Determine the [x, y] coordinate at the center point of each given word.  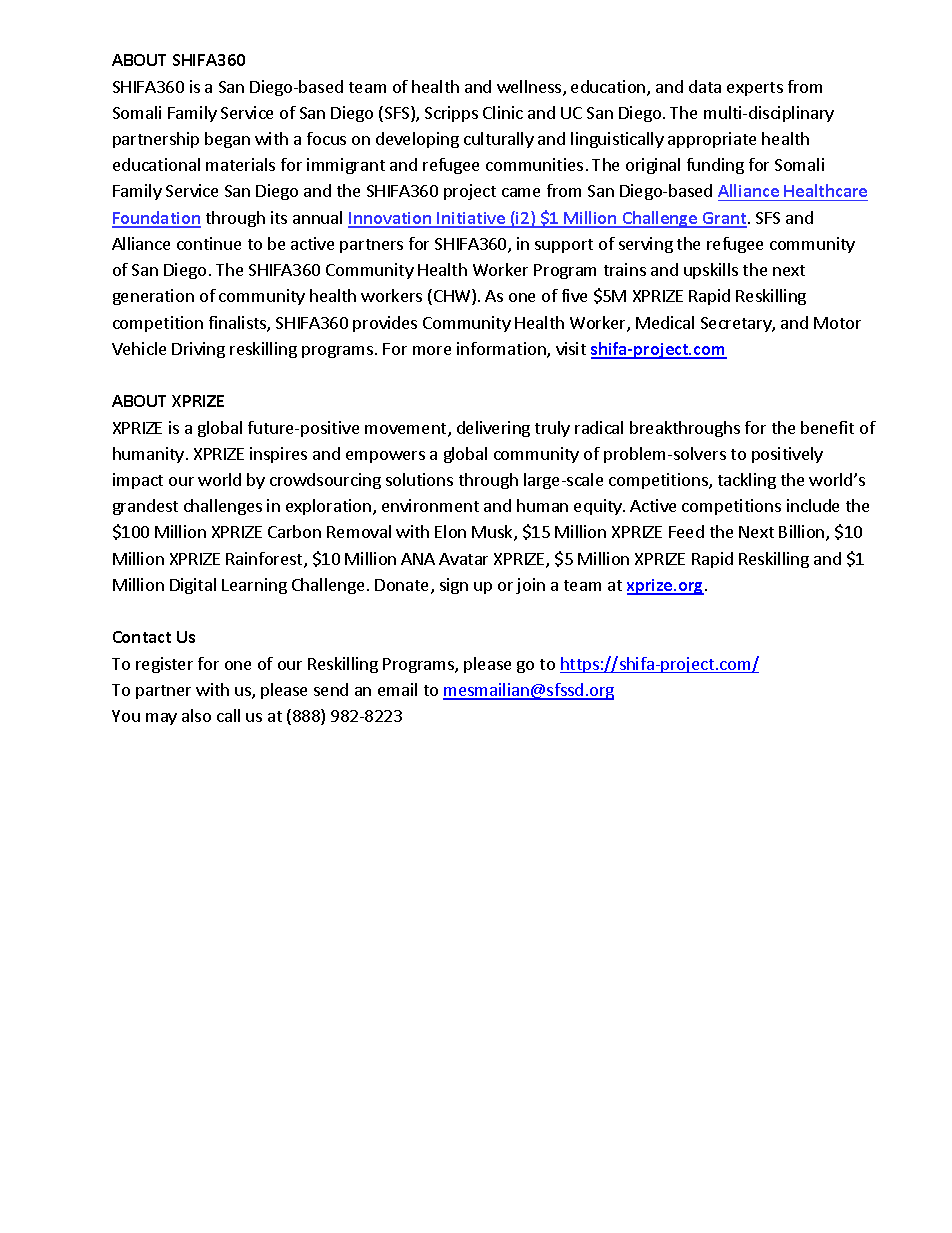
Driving [198, 350]
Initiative [472, 219]
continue [209, 243]
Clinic [503, 112]
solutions [419, 479]
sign [454, 586]
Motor [837, 323]
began [227, 140]
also [196, 715]
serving [646, 245]
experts [755, 89]
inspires [278, 455]
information [502, 350]
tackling [747, 481]
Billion [803, 533]
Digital [193, 586]
